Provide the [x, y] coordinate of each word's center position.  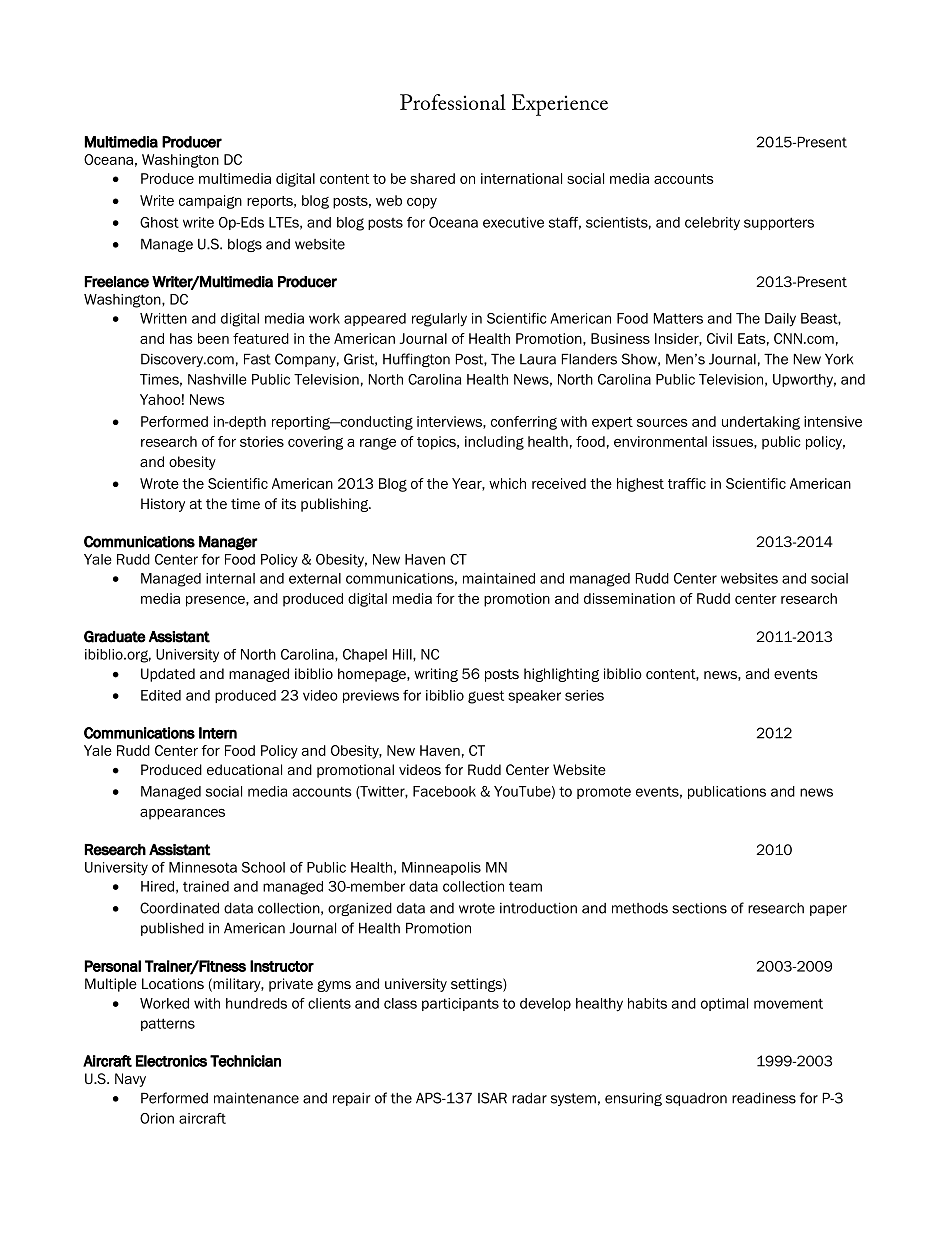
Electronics [171, 1061]
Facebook [444, 791]
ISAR [492, 1098]
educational [244, 769]
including [494, 443]
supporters [779, 223]
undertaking [761, 423]
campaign [210, 202]
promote [604, 792]
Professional [453, 102]
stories [262, 441]
